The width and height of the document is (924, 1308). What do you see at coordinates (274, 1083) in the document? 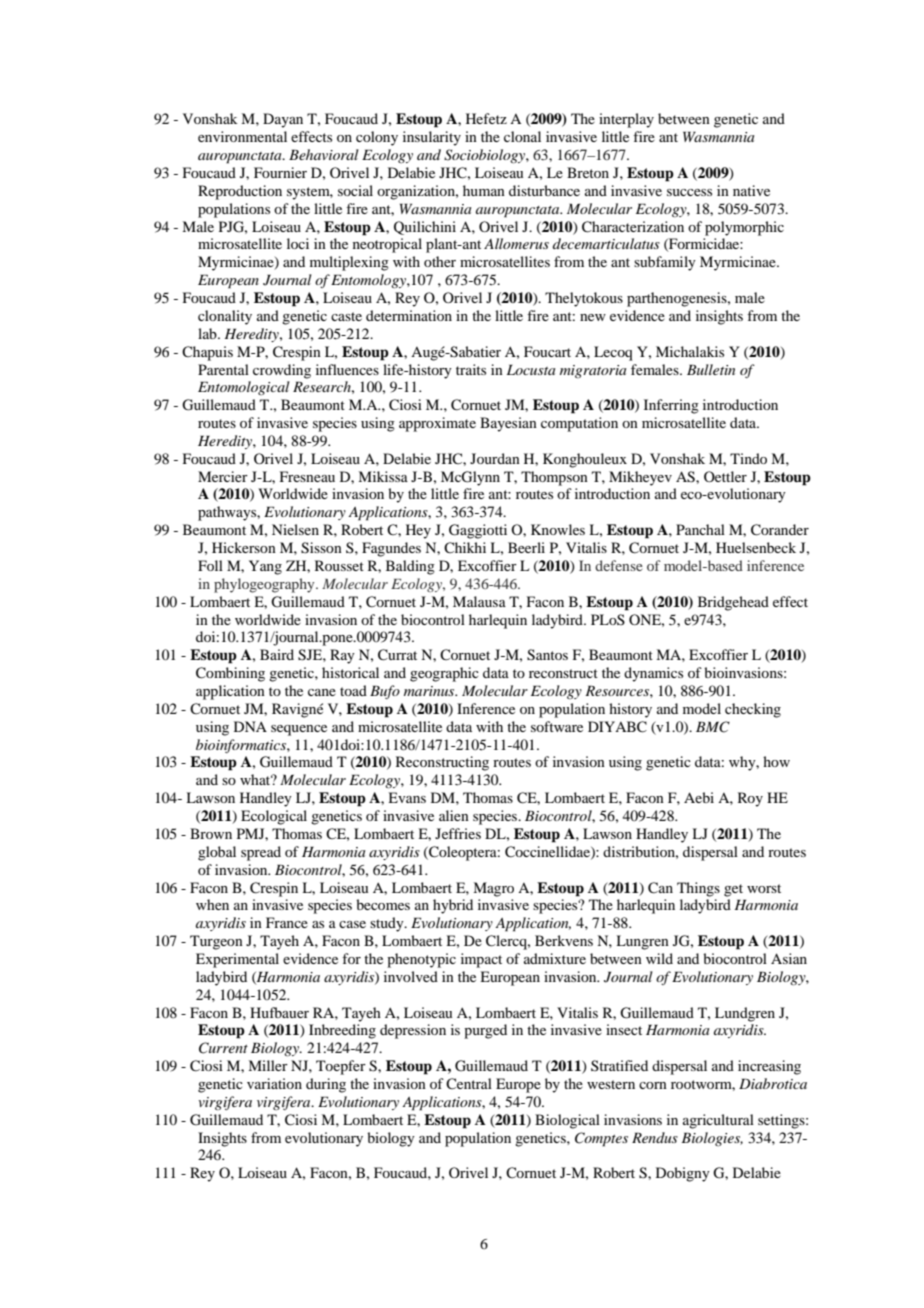
I see `variation` at bounding box center [274, 1083].
